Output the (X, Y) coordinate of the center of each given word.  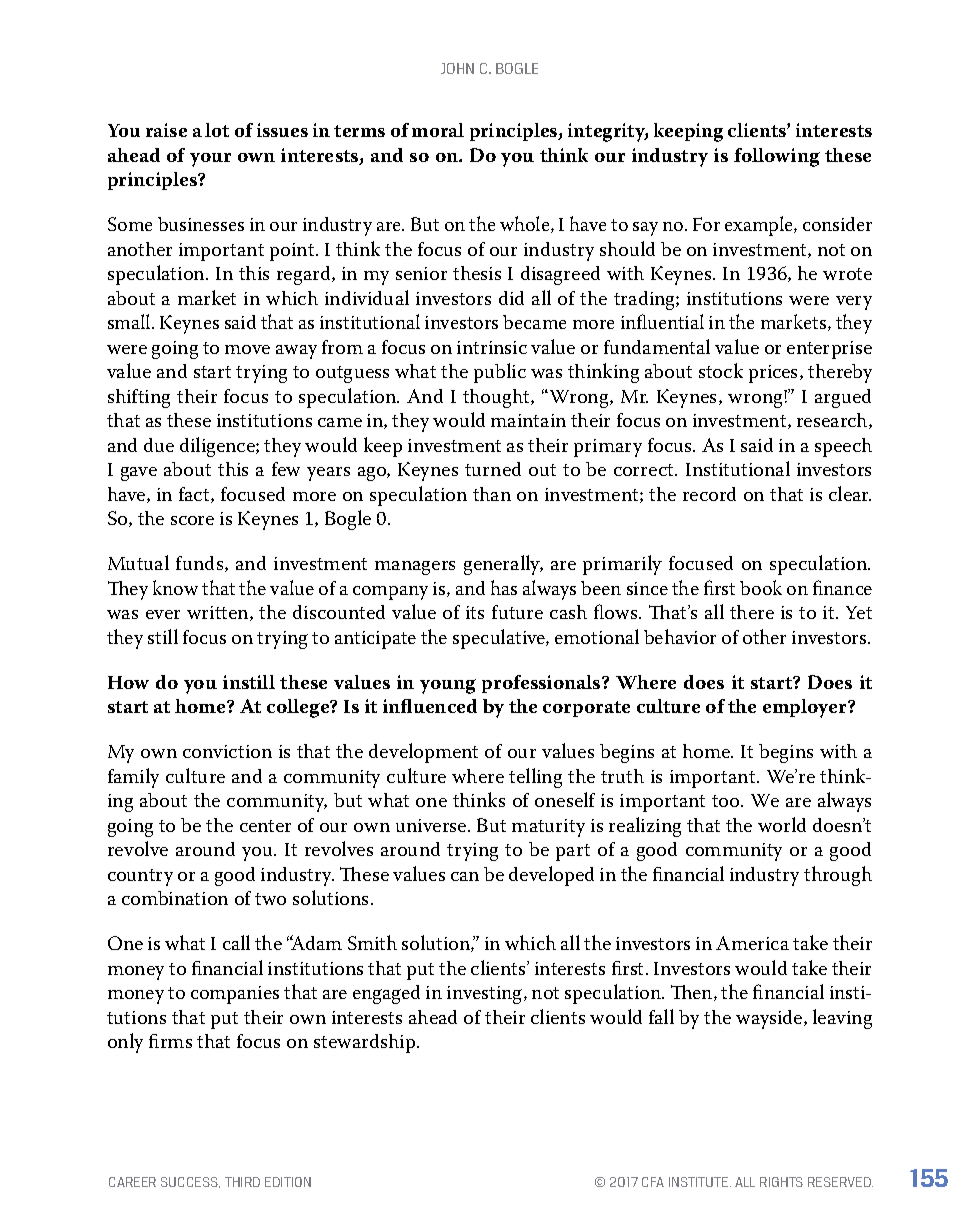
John (457, 68)
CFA (653, 1182)
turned (493, 469)
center (265, 826)
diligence (218, 447)
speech (843, 447)
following (777, 157)
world (782, 824)
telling (535, 778)
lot (217, 130)
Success (190, 1182)
